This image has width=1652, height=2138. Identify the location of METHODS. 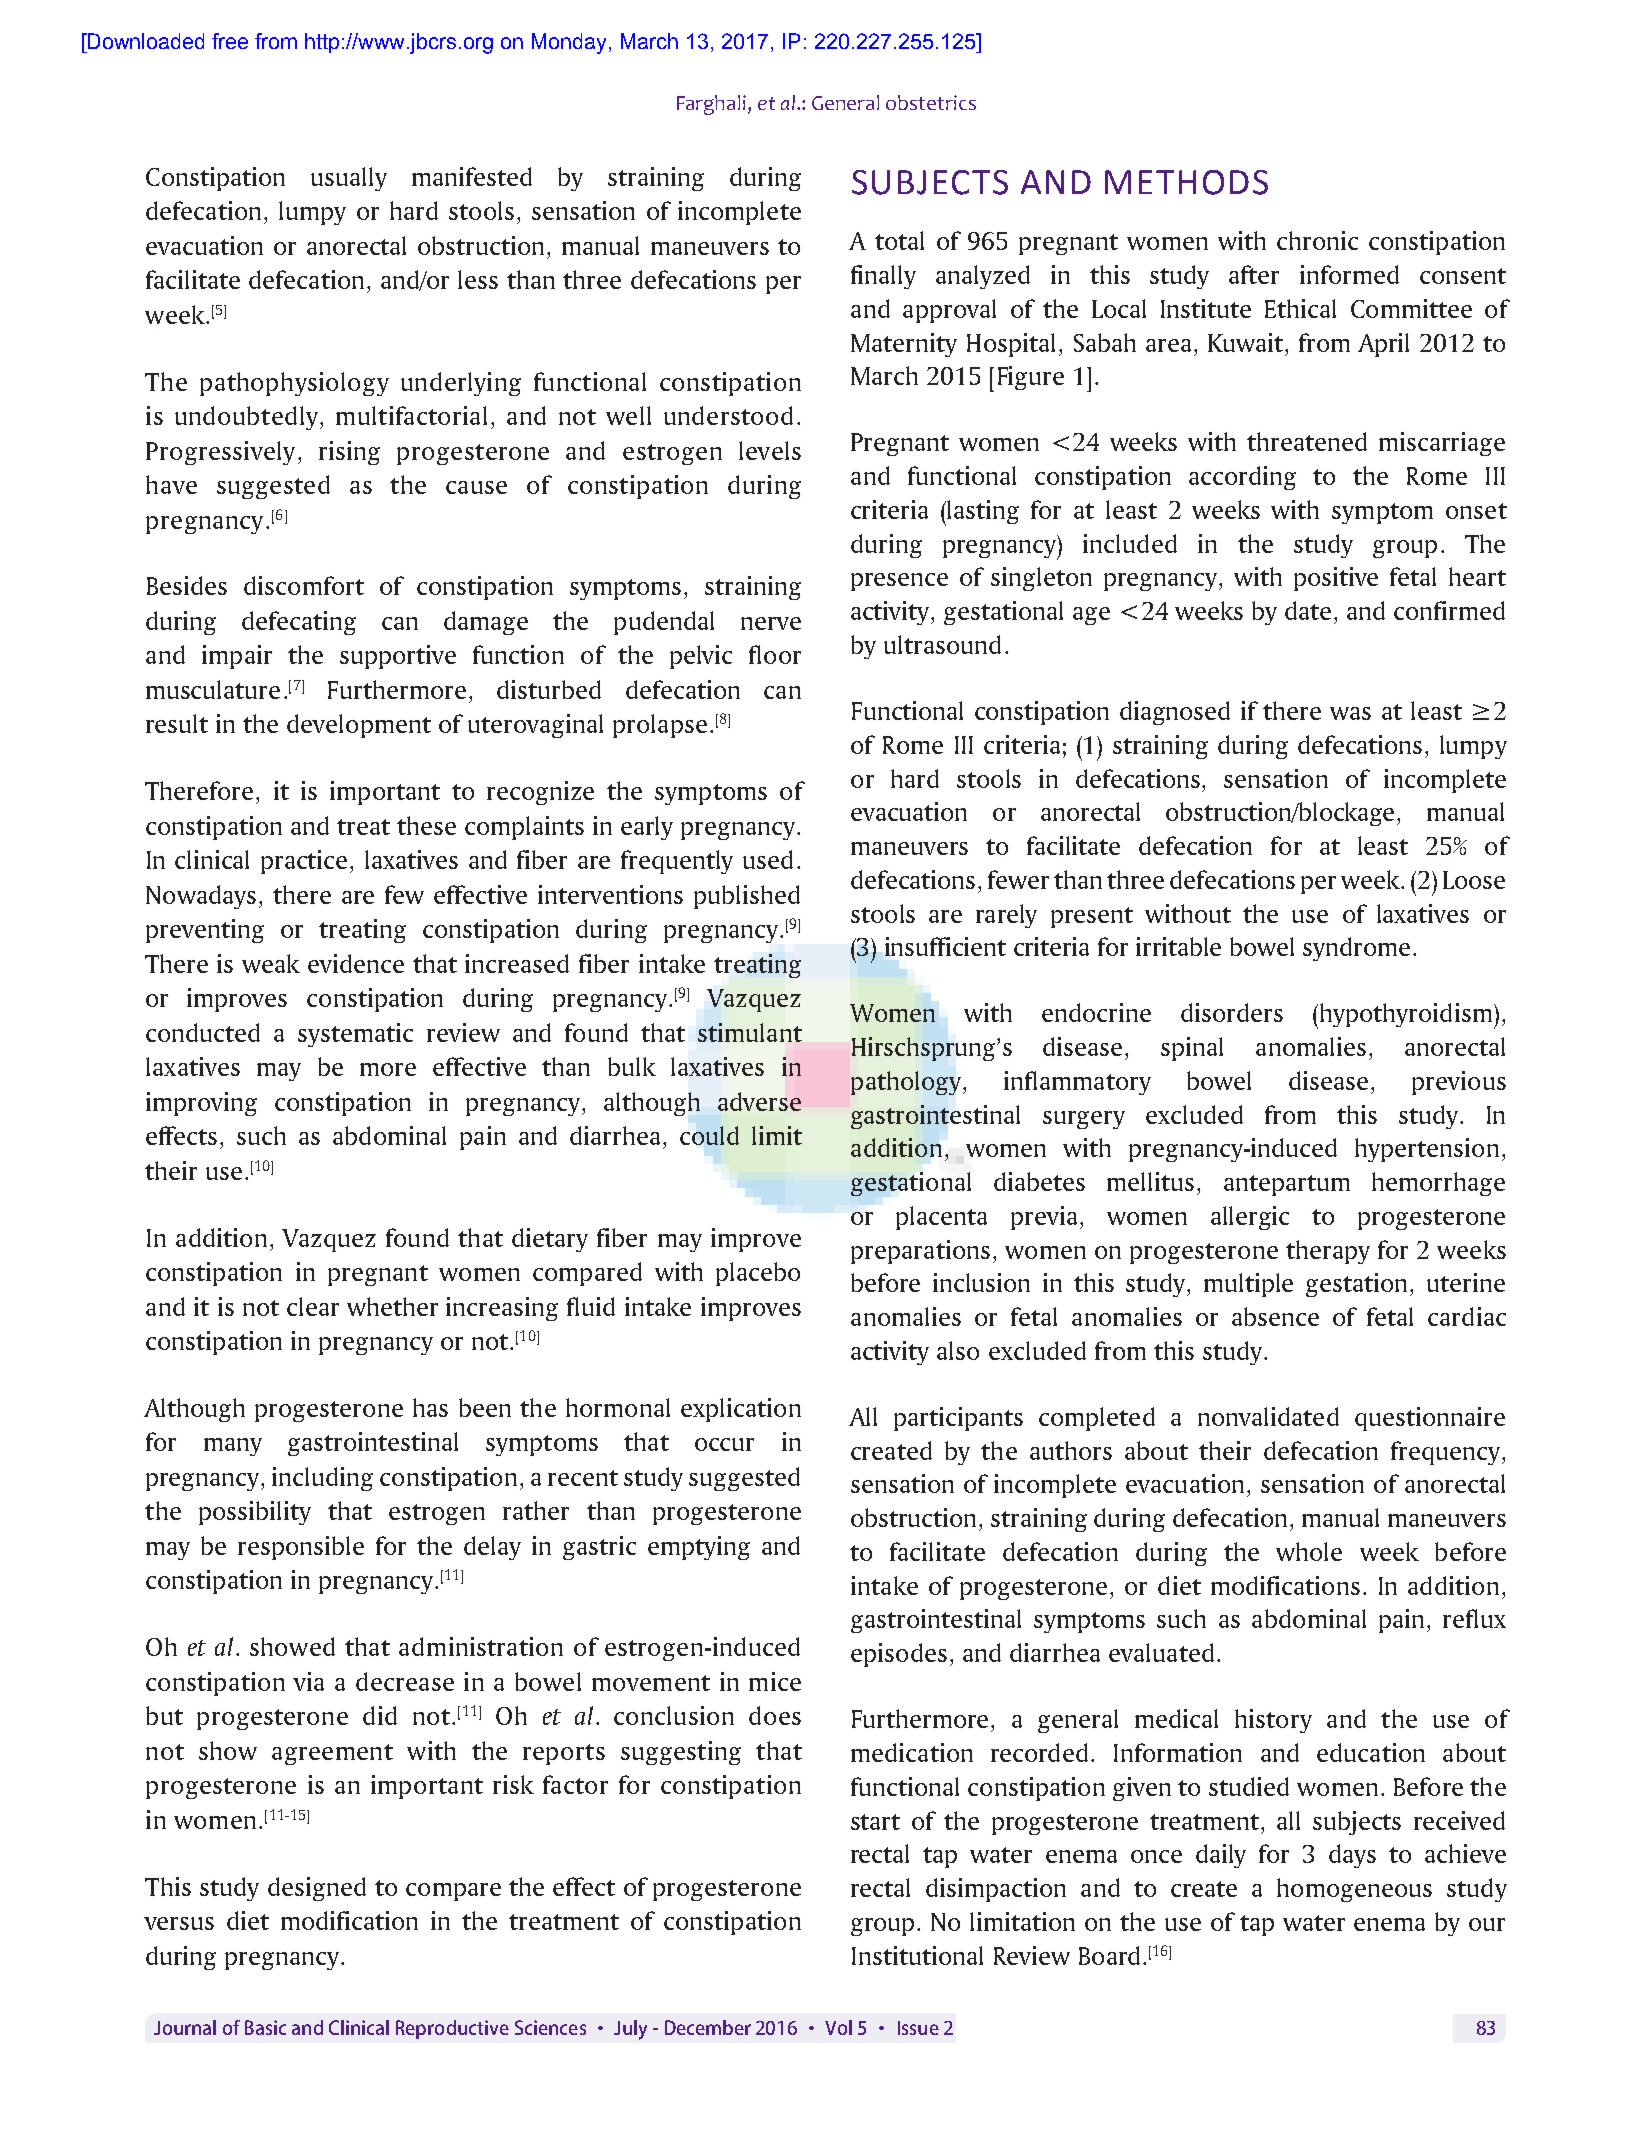
(1186, 182).
